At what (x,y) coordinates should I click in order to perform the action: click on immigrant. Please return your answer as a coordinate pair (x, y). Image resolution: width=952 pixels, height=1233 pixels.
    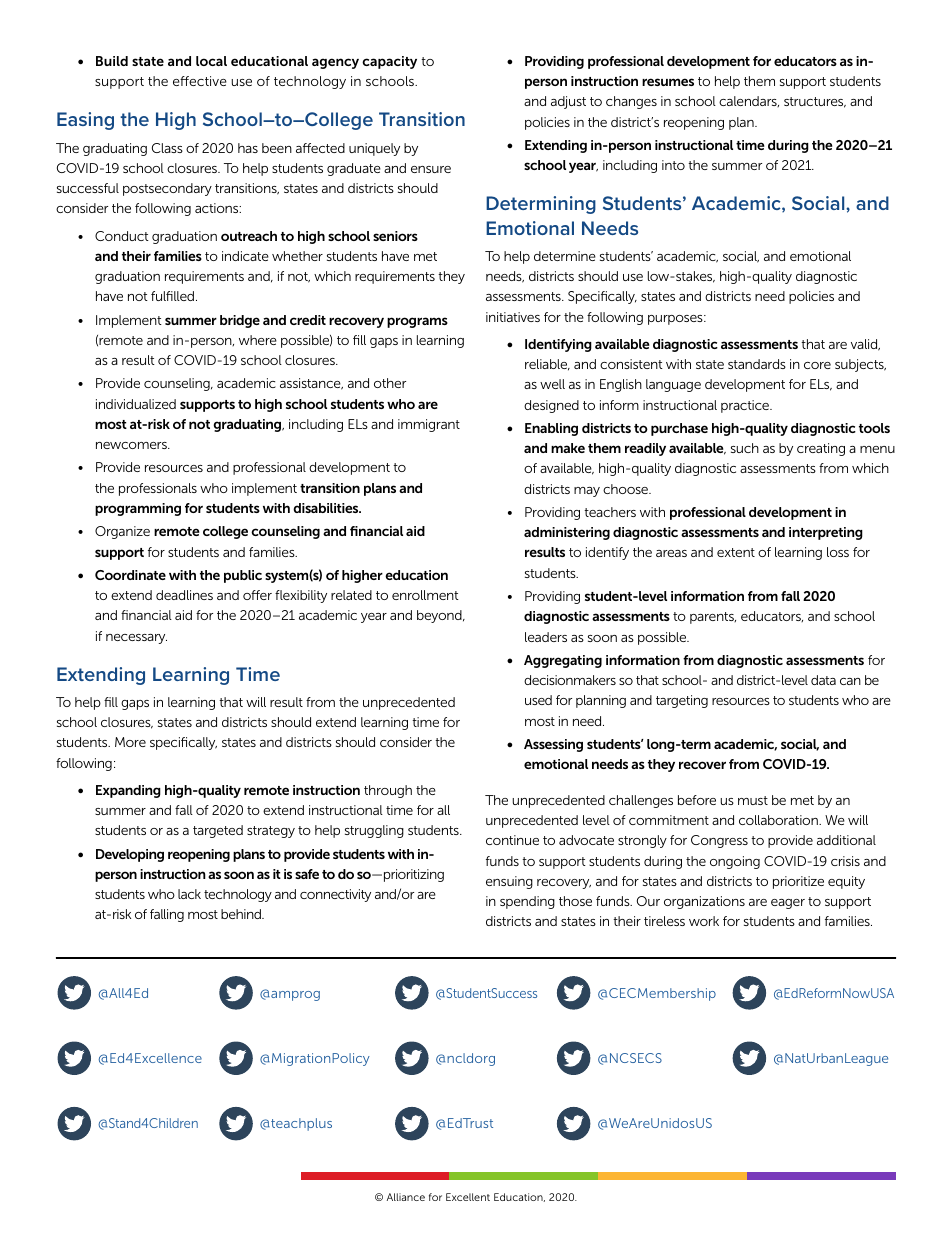
    Looking at the image, I should click on (429, 425).
